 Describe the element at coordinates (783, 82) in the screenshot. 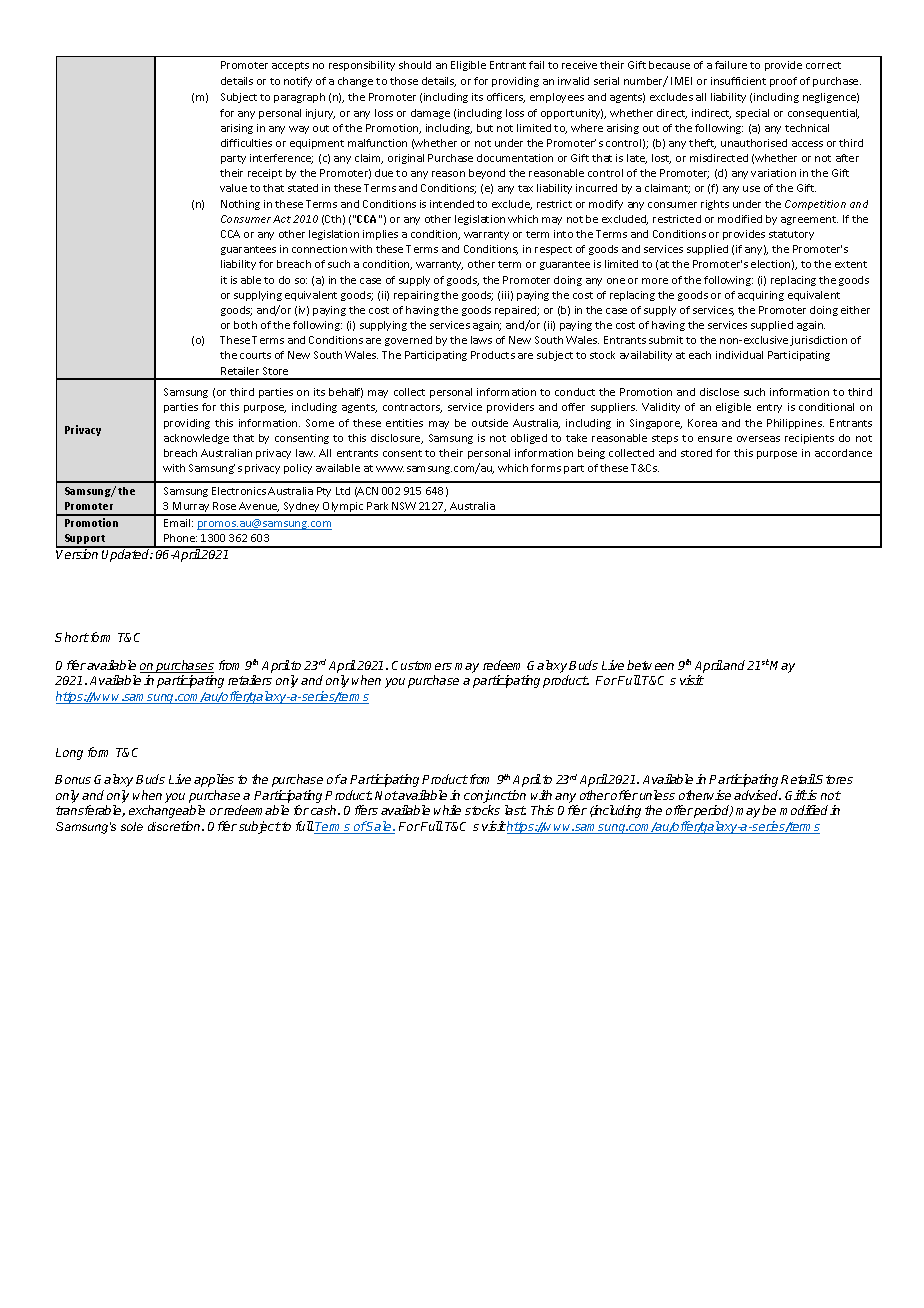

I see `proof` at that location.
